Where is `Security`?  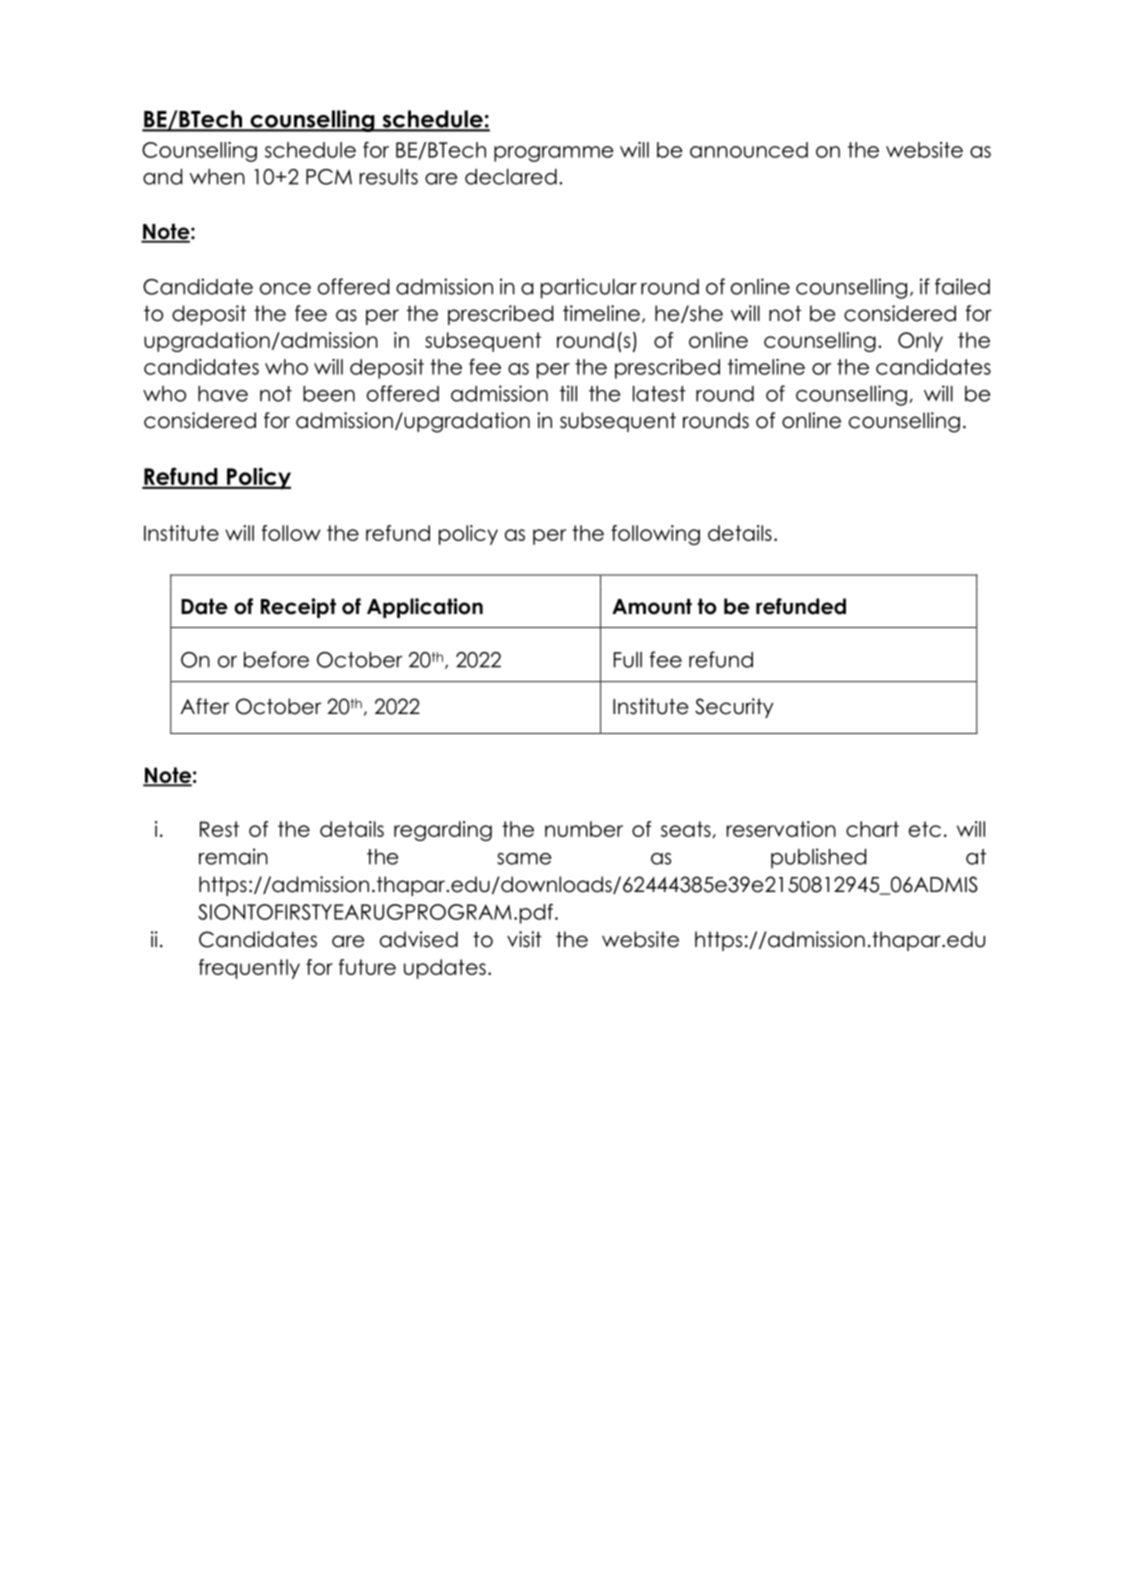
Security is located at coordinates (734, 708).
